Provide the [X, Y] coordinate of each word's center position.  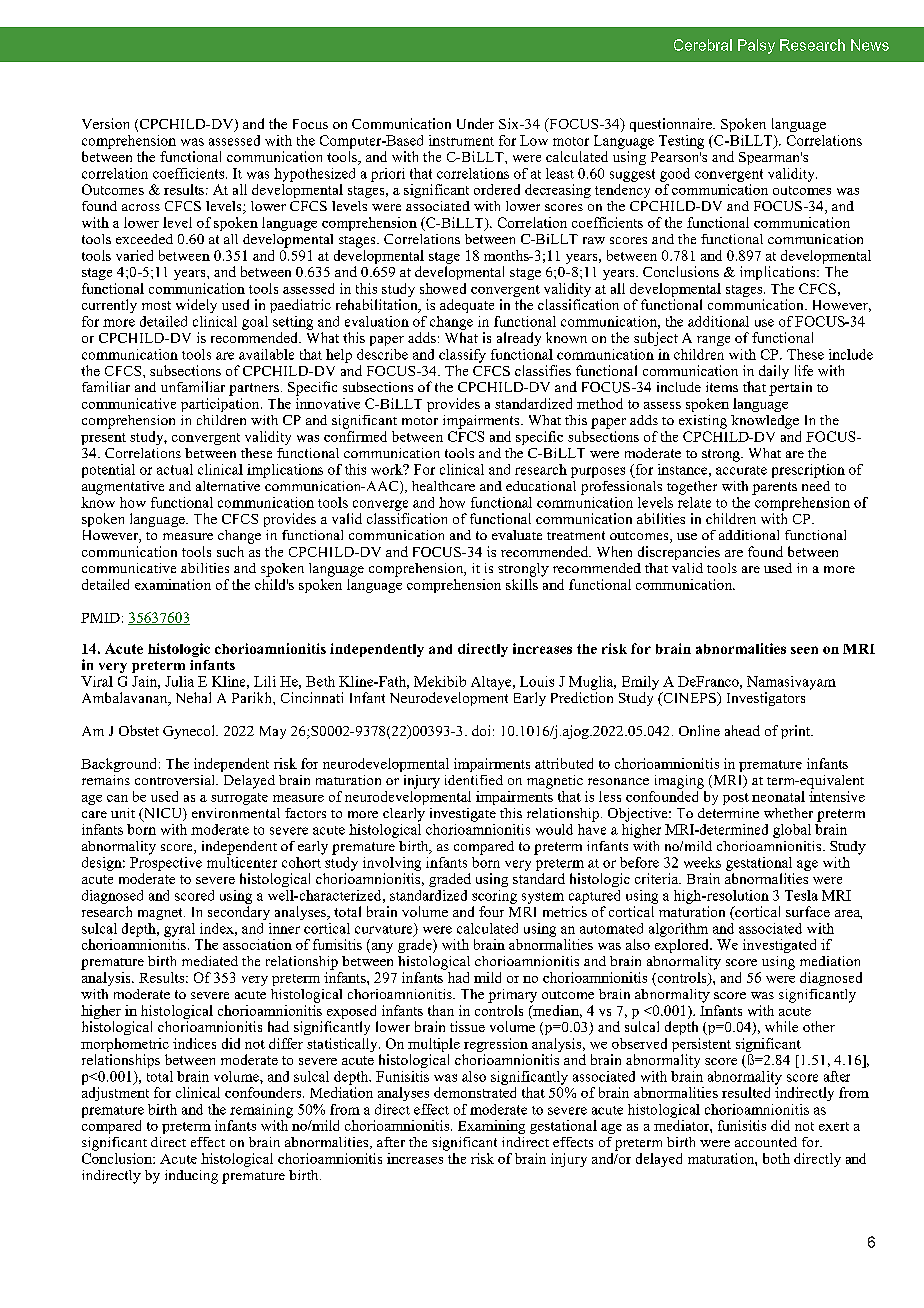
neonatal [778, 796]
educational [541, 486]
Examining [491, 1127]
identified [474, 780]
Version [105, 123]
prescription [808, 471]
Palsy [756, 46]
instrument [461, 140]
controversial [176, 780]
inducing [191, 1177]
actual [175, 469]
